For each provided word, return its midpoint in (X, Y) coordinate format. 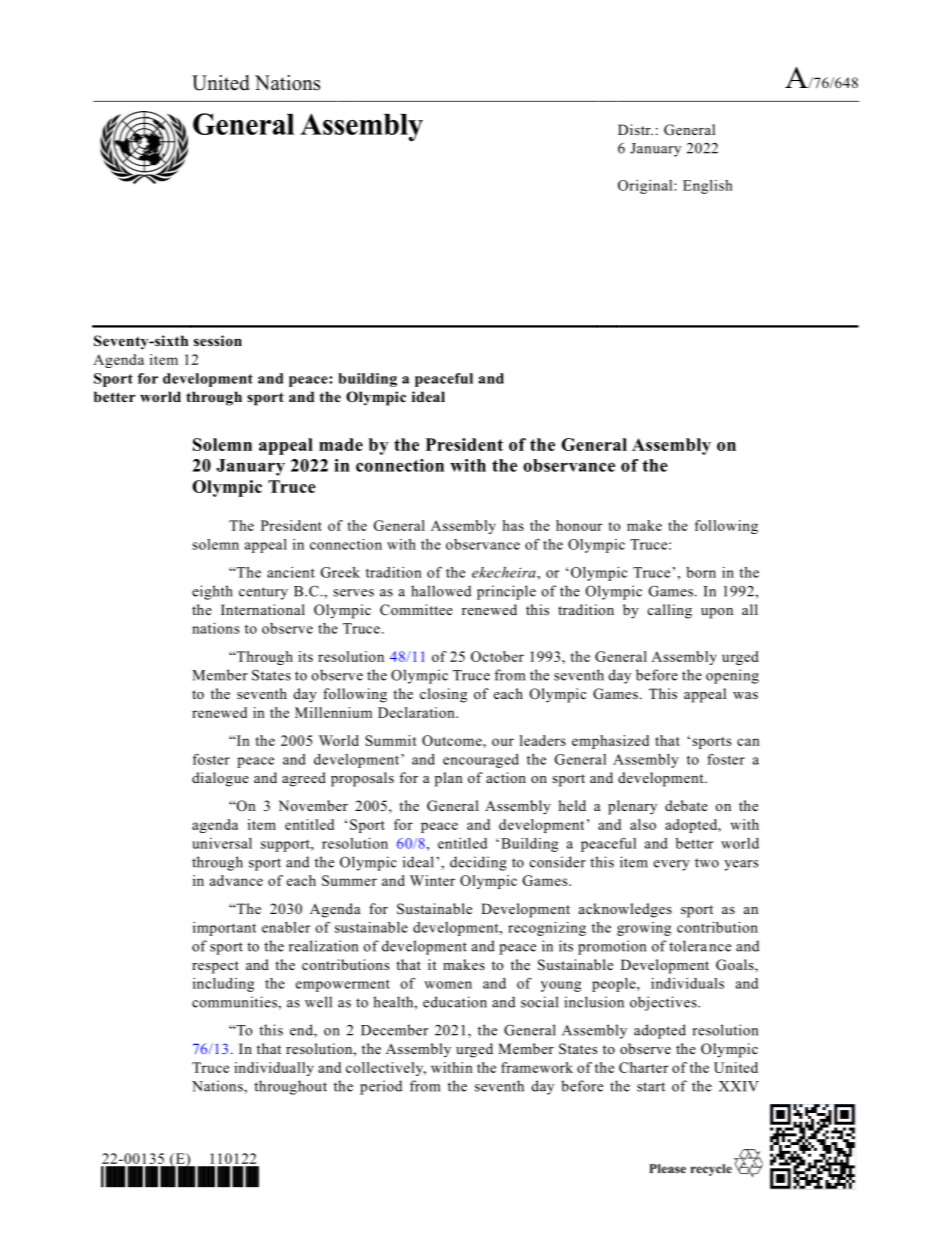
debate (686, 805)
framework (537, 1067)
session (218, 340)
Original (646, 187)
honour (579, 525)
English (708, 187)
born (701, 572)
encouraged (481, 761)
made (341, 444)
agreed (304, 779)
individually (274, 1069)
